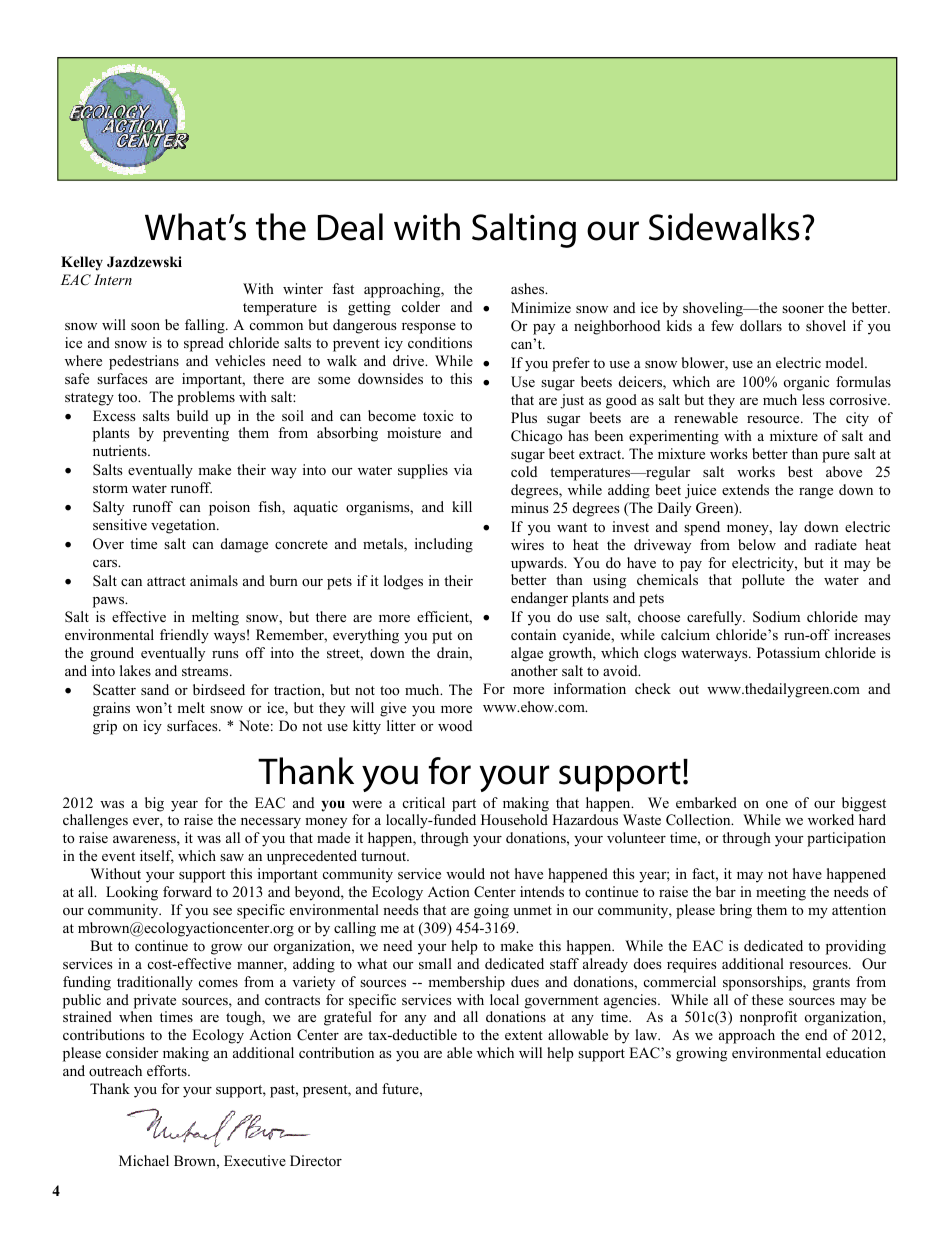 This page has height=1233, width=952. I want to click on Director, so click(316, 1160).
